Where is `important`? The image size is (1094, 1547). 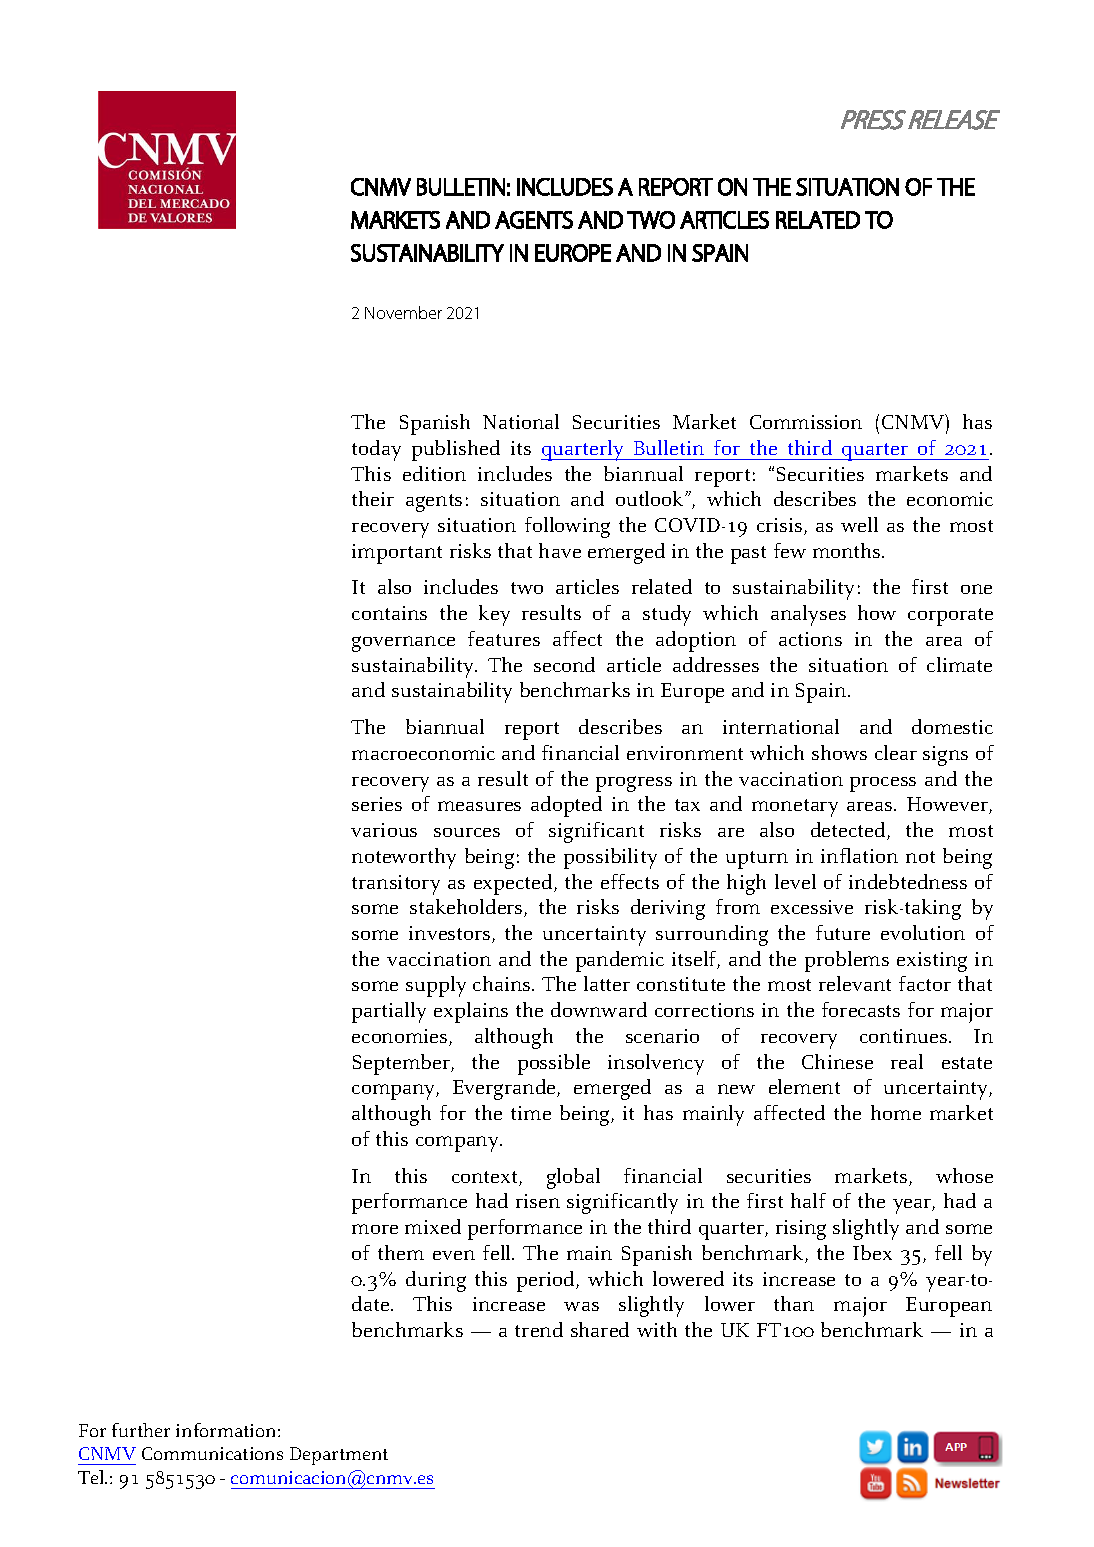
important is located at coordinates (397, 554).
